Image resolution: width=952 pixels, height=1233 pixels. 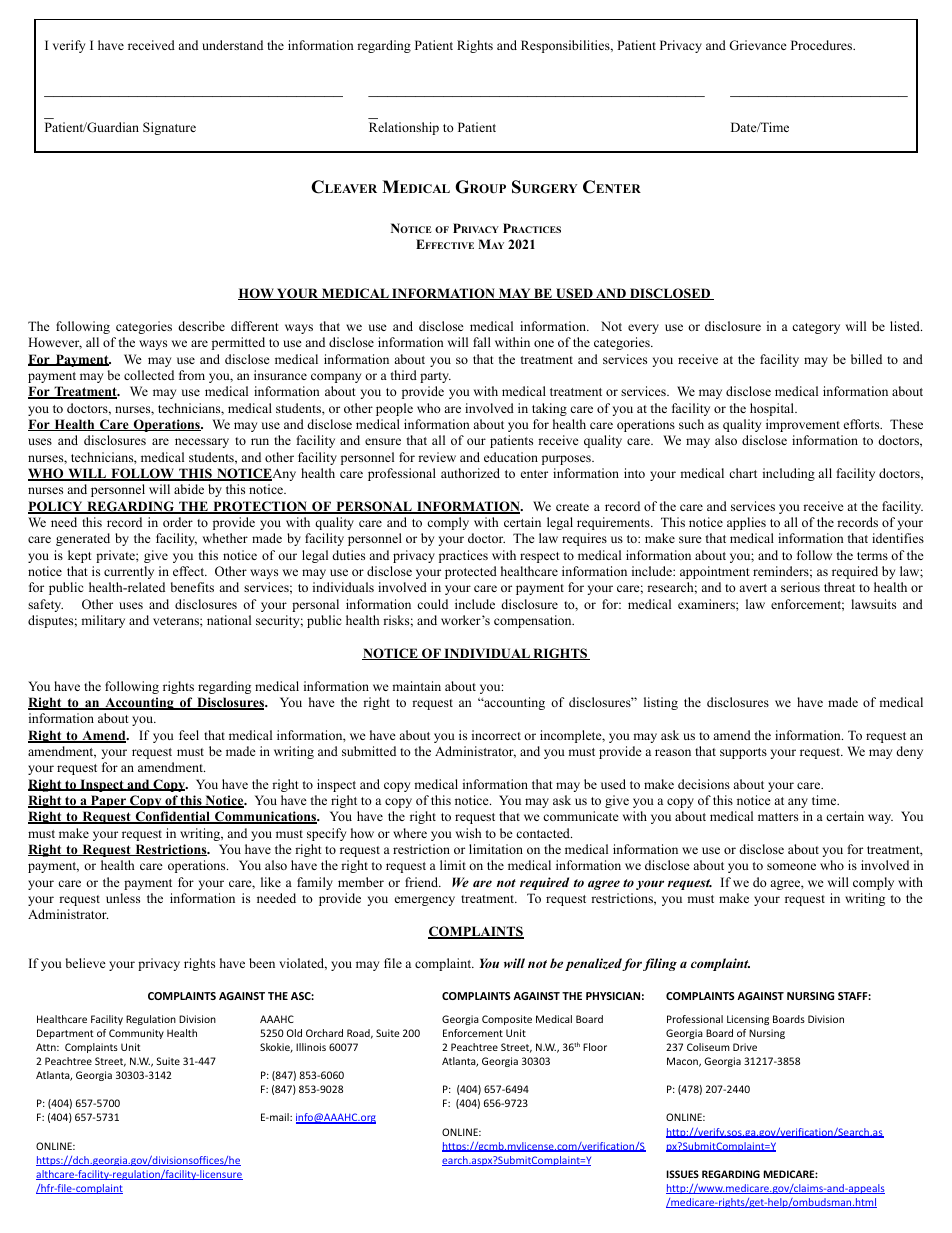 I want to click on Procedures, so click(x=822, y=45).
